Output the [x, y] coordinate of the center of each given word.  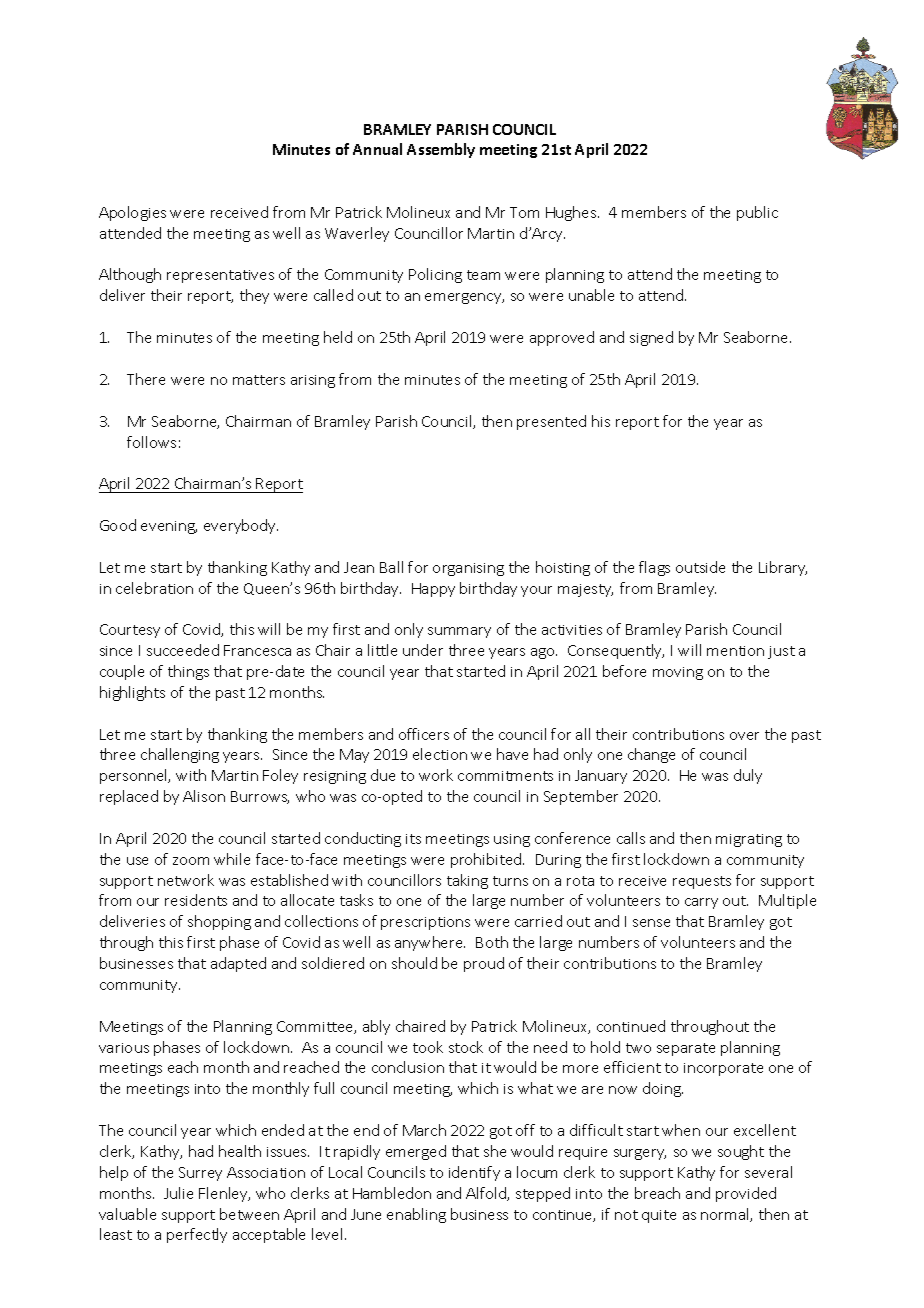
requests [702, 882]
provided [746, 1194]
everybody [241, 526]
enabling [416, 1215]
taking [467, 881]
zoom [191, 861]
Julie [178, 1193]
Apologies [132, 213]
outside [700, 567]
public [757, 213]
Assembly [441, 150]
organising [468, 569]
